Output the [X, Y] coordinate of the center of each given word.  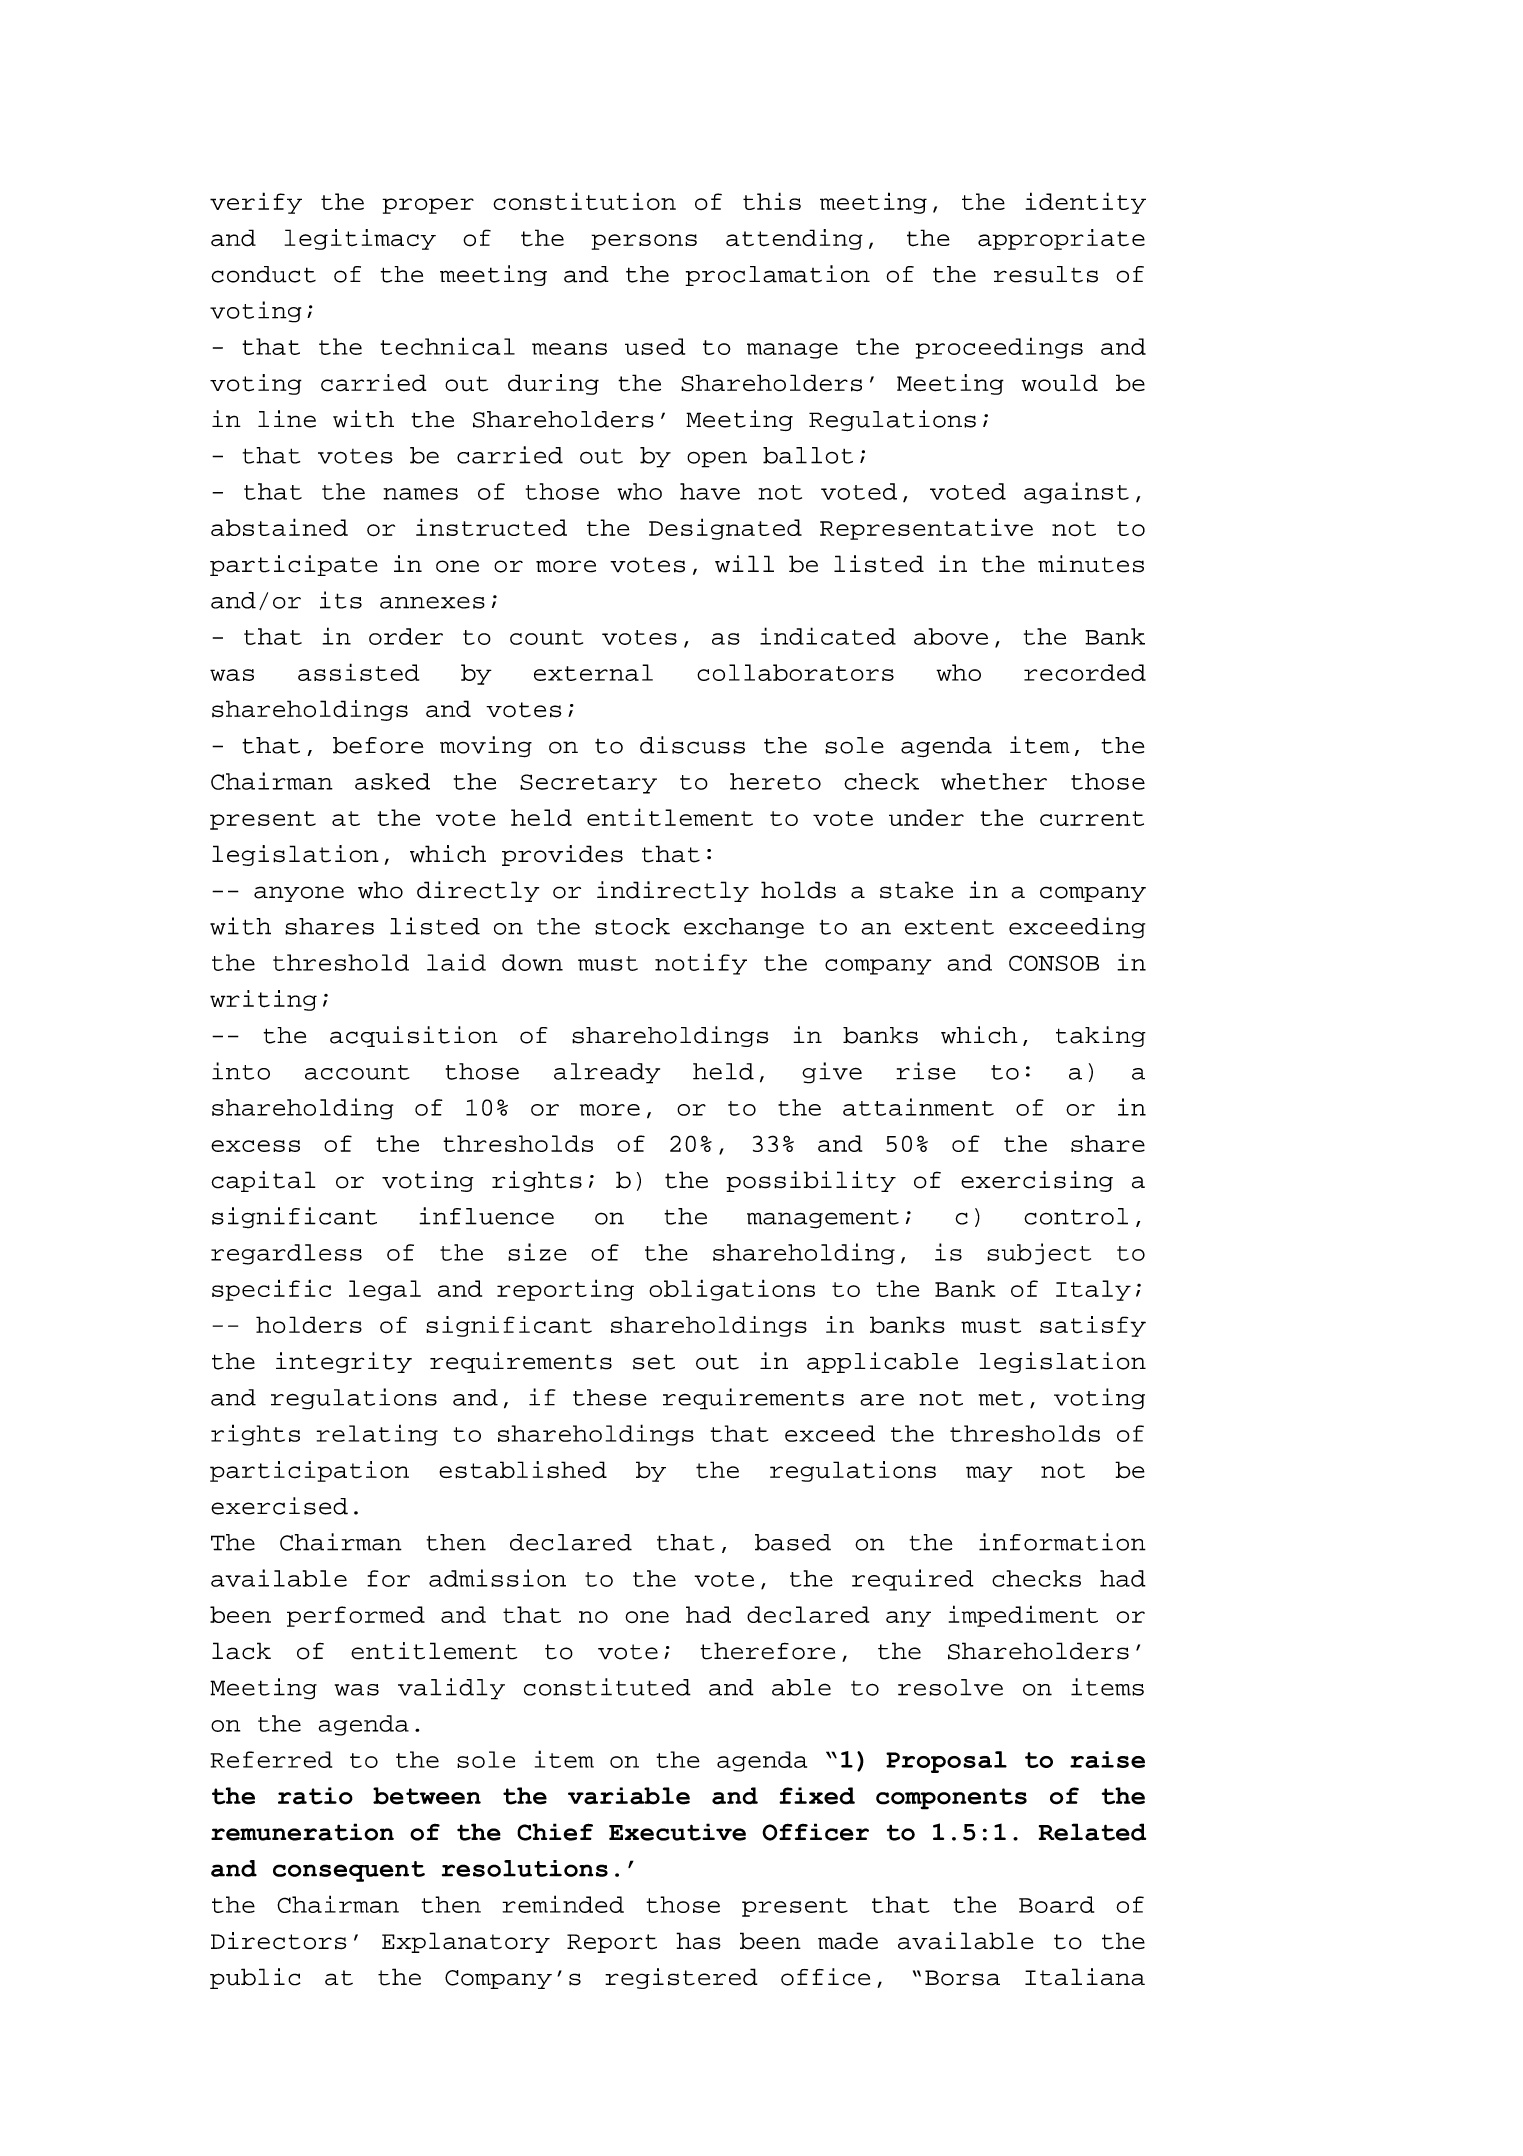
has [698, 1941]
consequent [349, 1871]
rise [926, 1071]
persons [644, 242]
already [607, 1073]
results [1046, 274]
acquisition [414, 1036]
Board [1056, 1904]
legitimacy [360, 239]
